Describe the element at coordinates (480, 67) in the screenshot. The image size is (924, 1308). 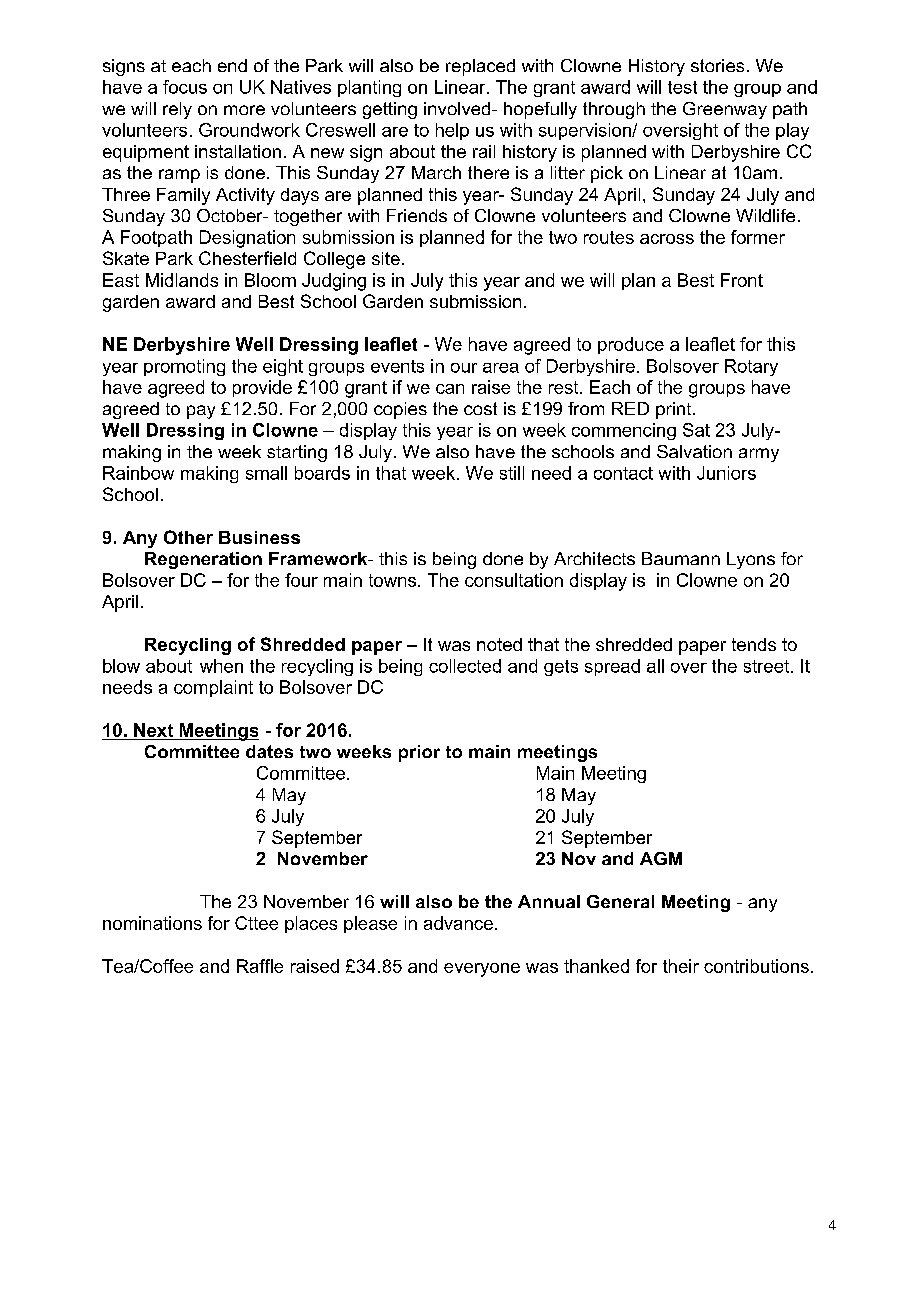
I see `replaced` at that location.
